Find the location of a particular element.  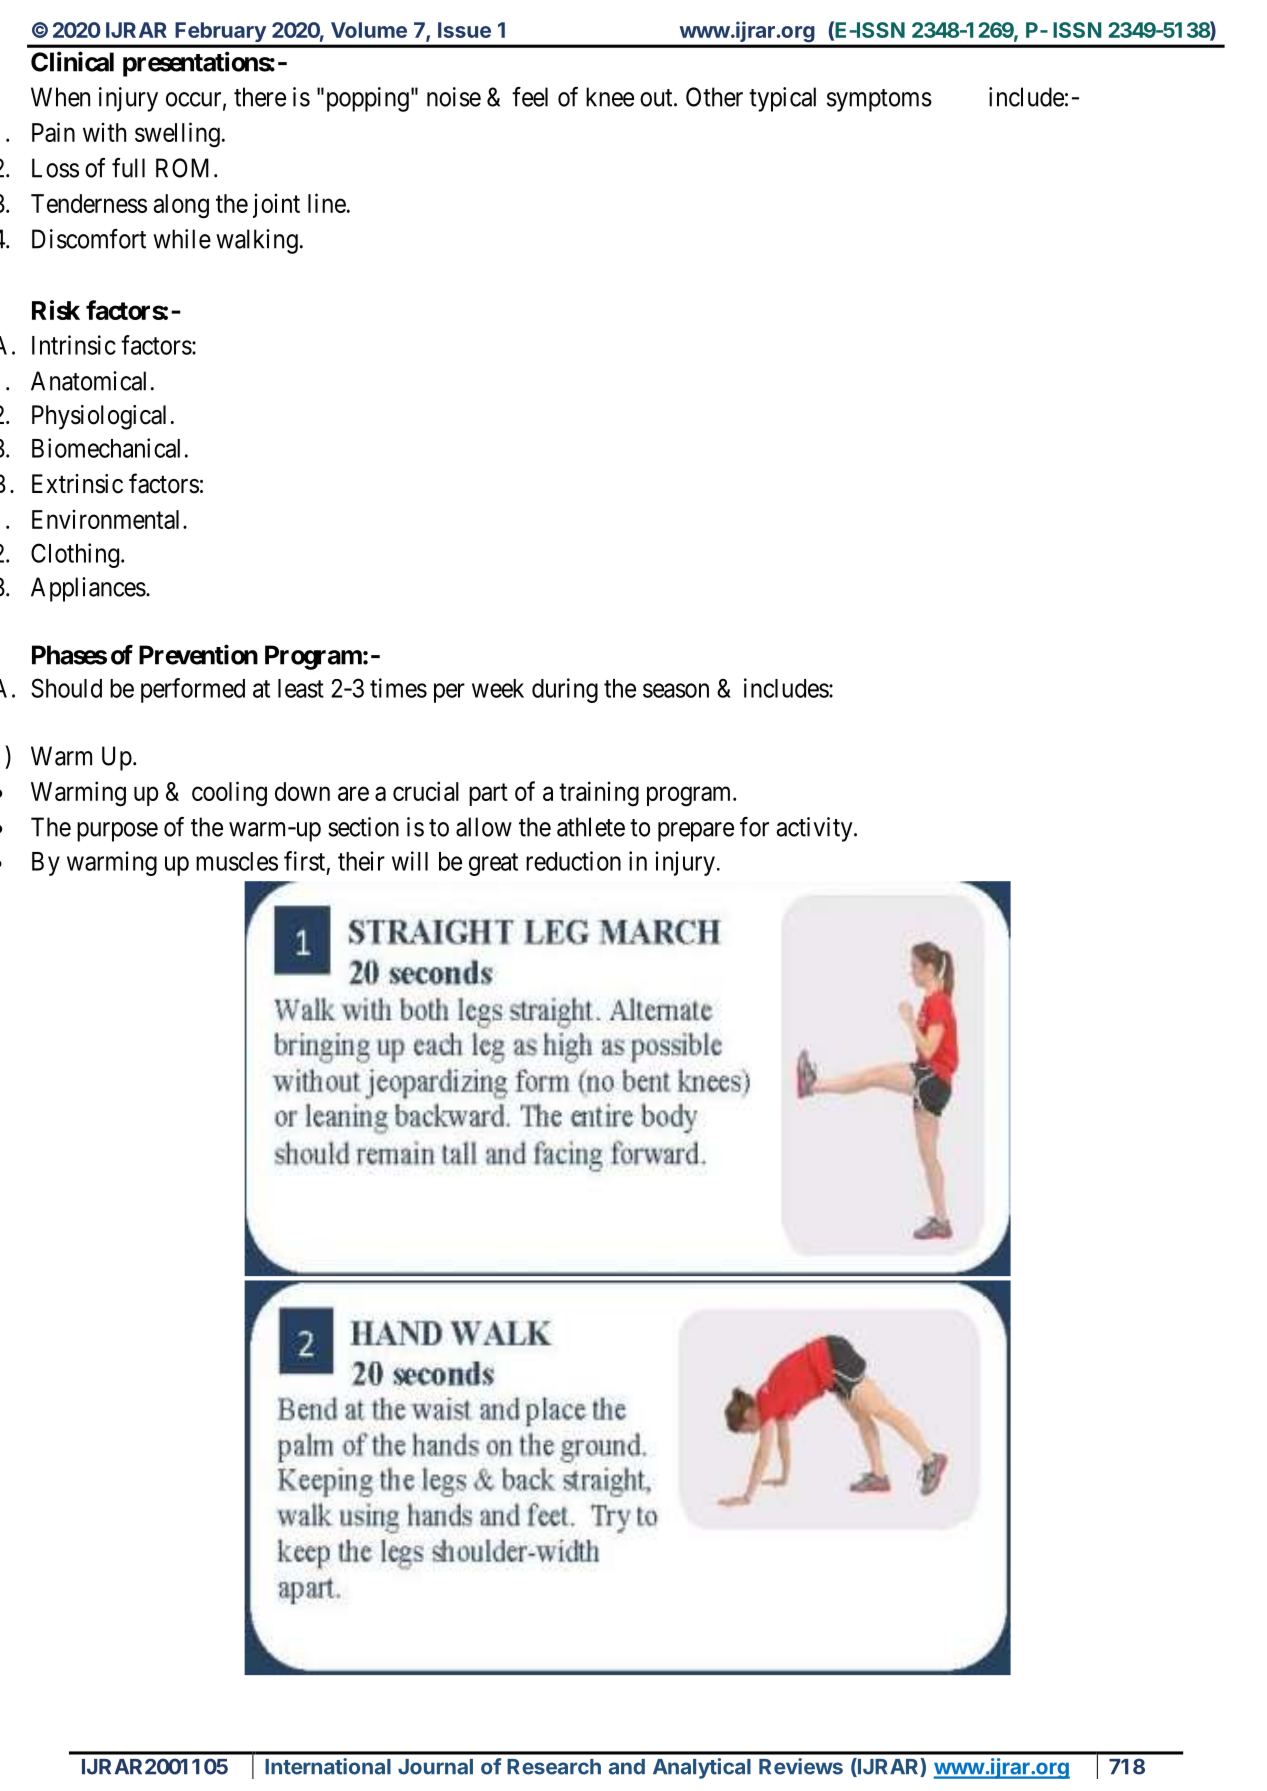

activity is located at coordinates (815, 829).
